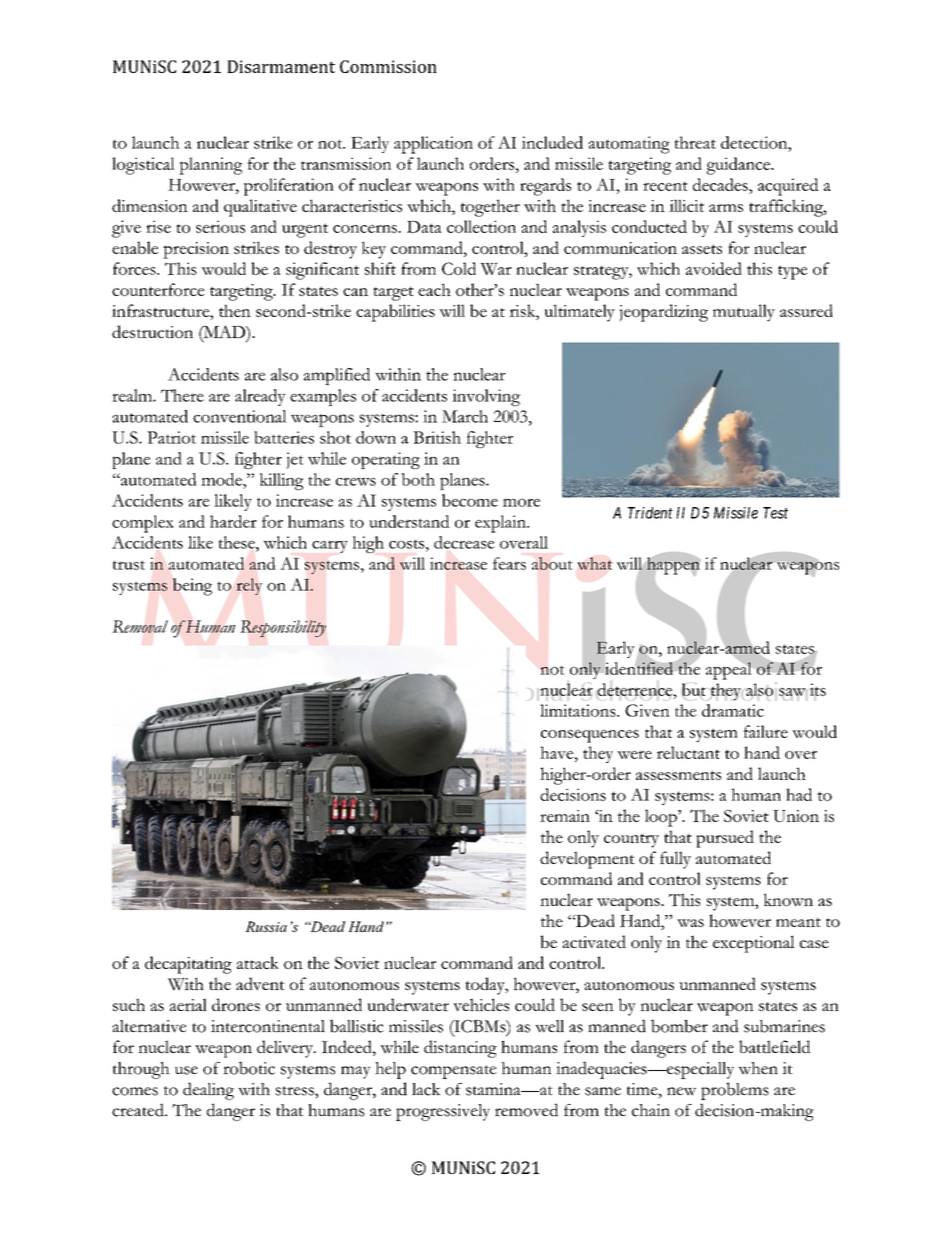 This image has width=952, height=1233. I want to click on pursued, so click(725, 839).
